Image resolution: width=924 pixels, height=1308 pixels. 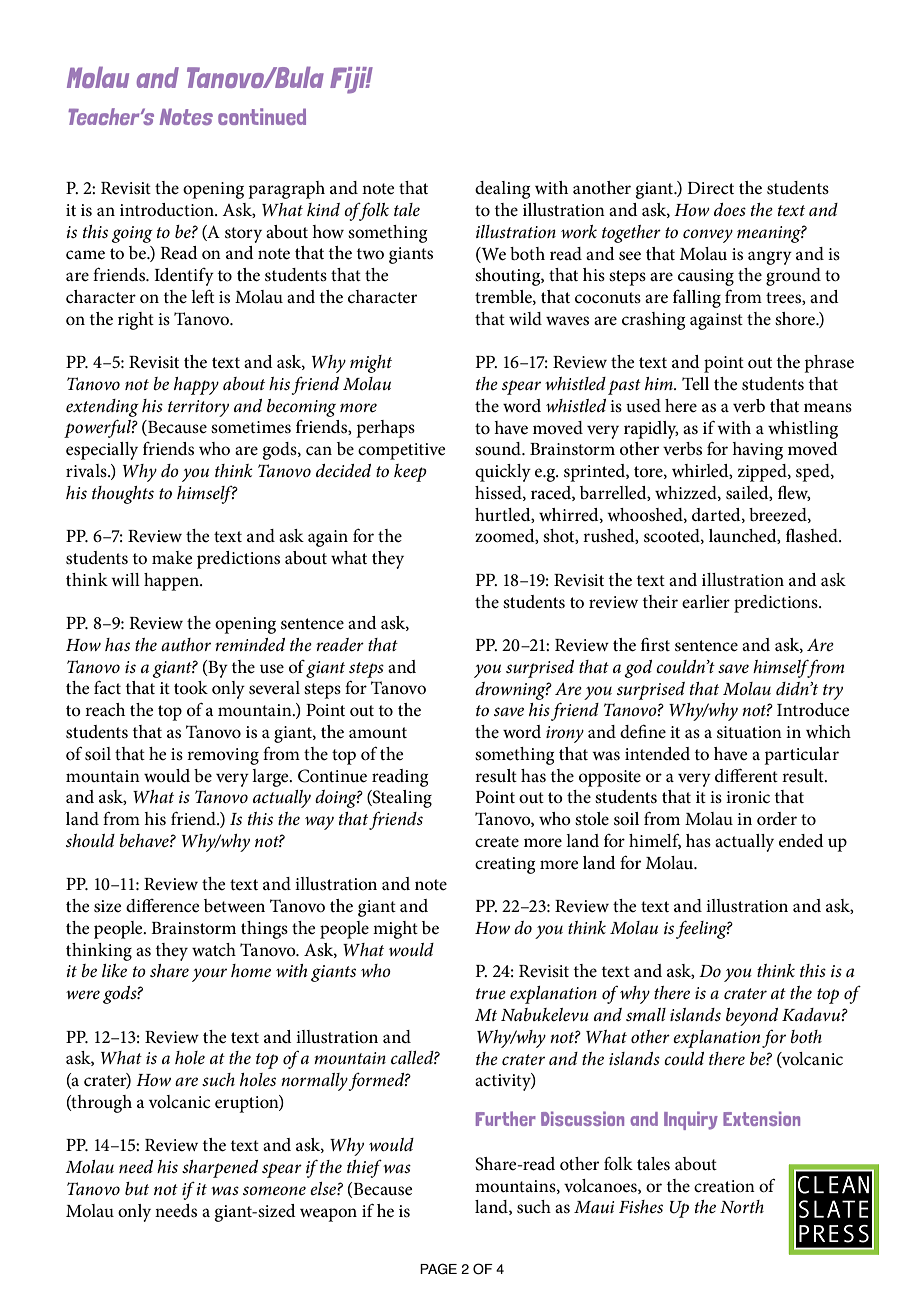 I want to click on make, so click(x=172, y=557).
